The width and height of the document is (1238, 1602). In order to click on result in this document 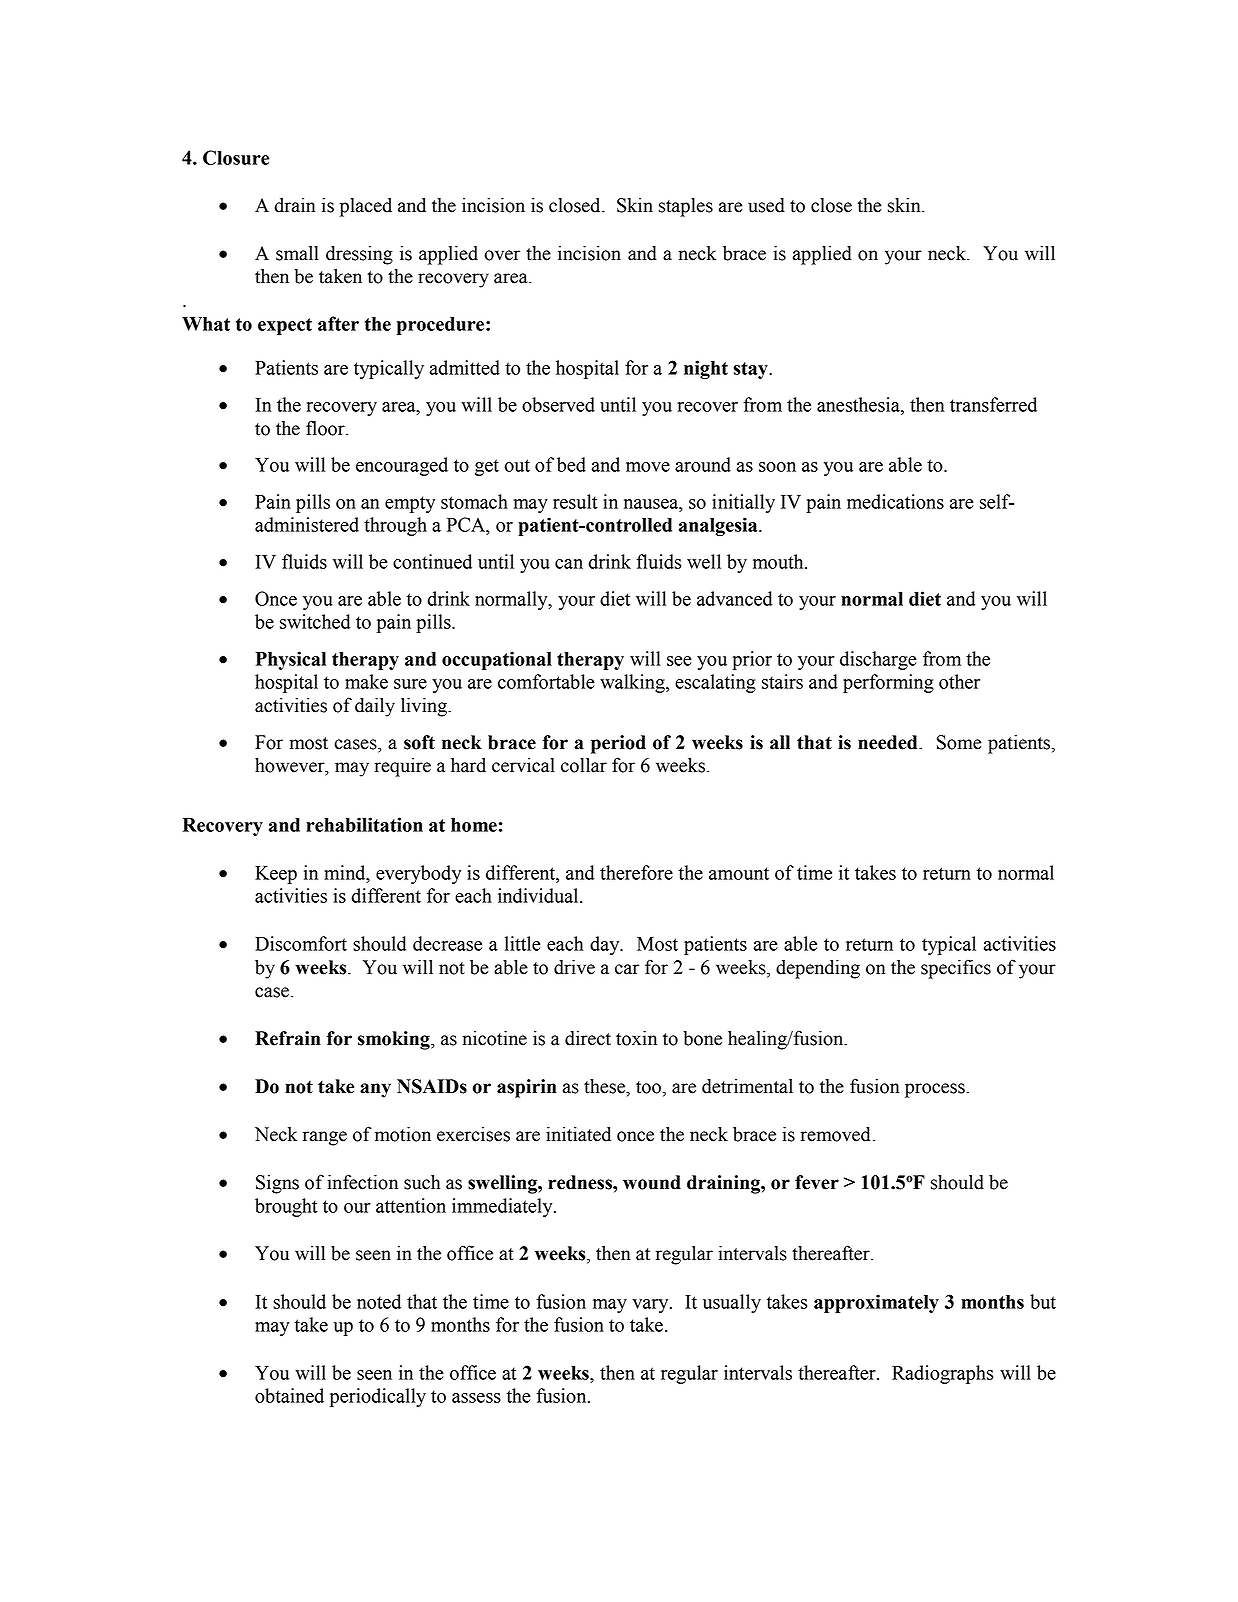, I will do `click(575, 501)`.
